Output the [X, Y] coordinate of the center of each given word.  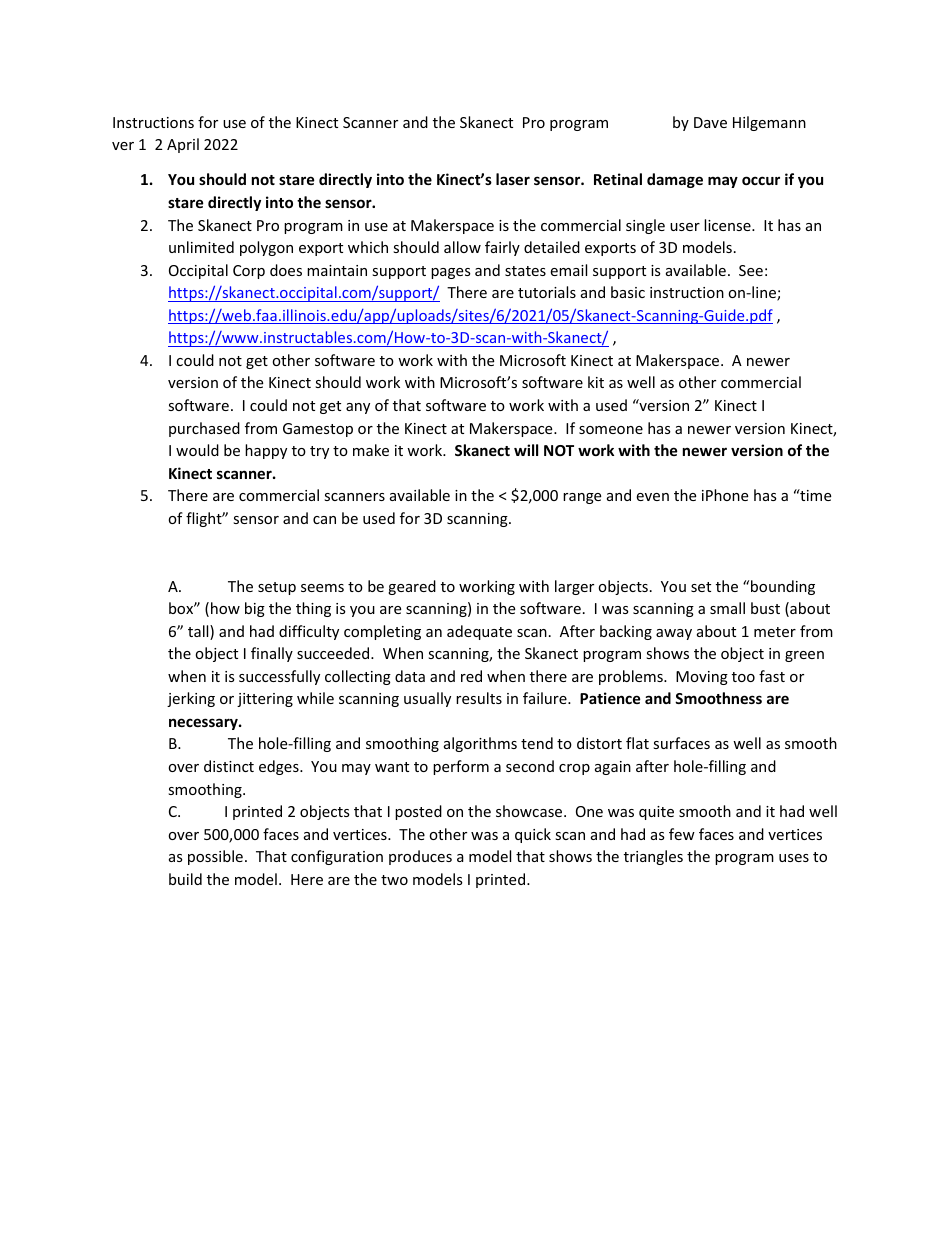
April [183, 145]
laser [513, 179]
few [682, 834]
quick [533, 835]
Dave [710, 122]
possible [215, 857]
